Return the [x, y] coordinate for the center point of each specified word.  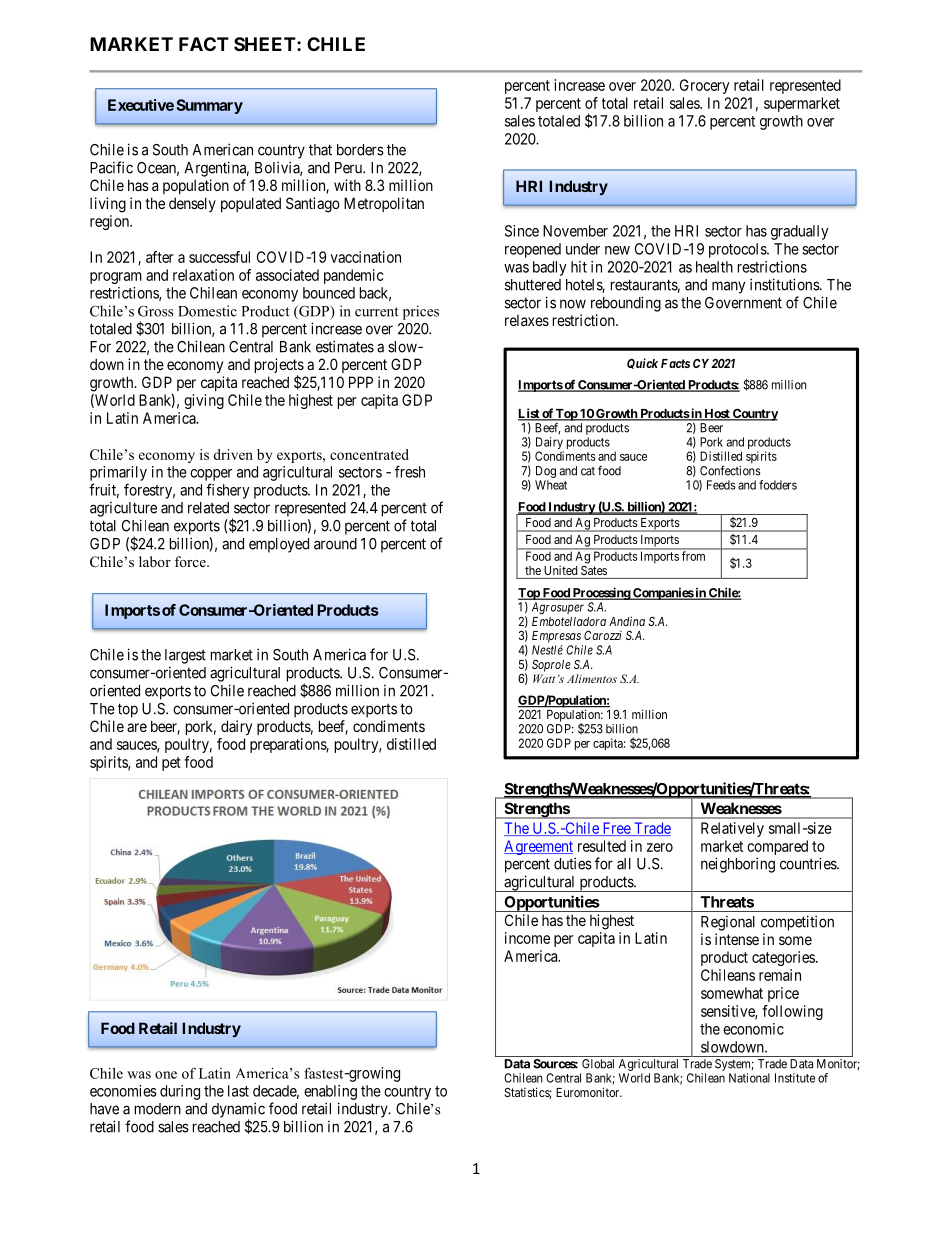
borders [360, 150]
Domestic [207, 311]
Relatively [732, 829]
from [693, 556]
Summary [210, 106]
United [560, 570]
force [191, 561]
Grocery [704, 86]
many [728, 287]
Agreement [538, 847]
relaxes [527, 320]
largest [185, 656]
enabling [330, 1092]
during [180, 1092]
